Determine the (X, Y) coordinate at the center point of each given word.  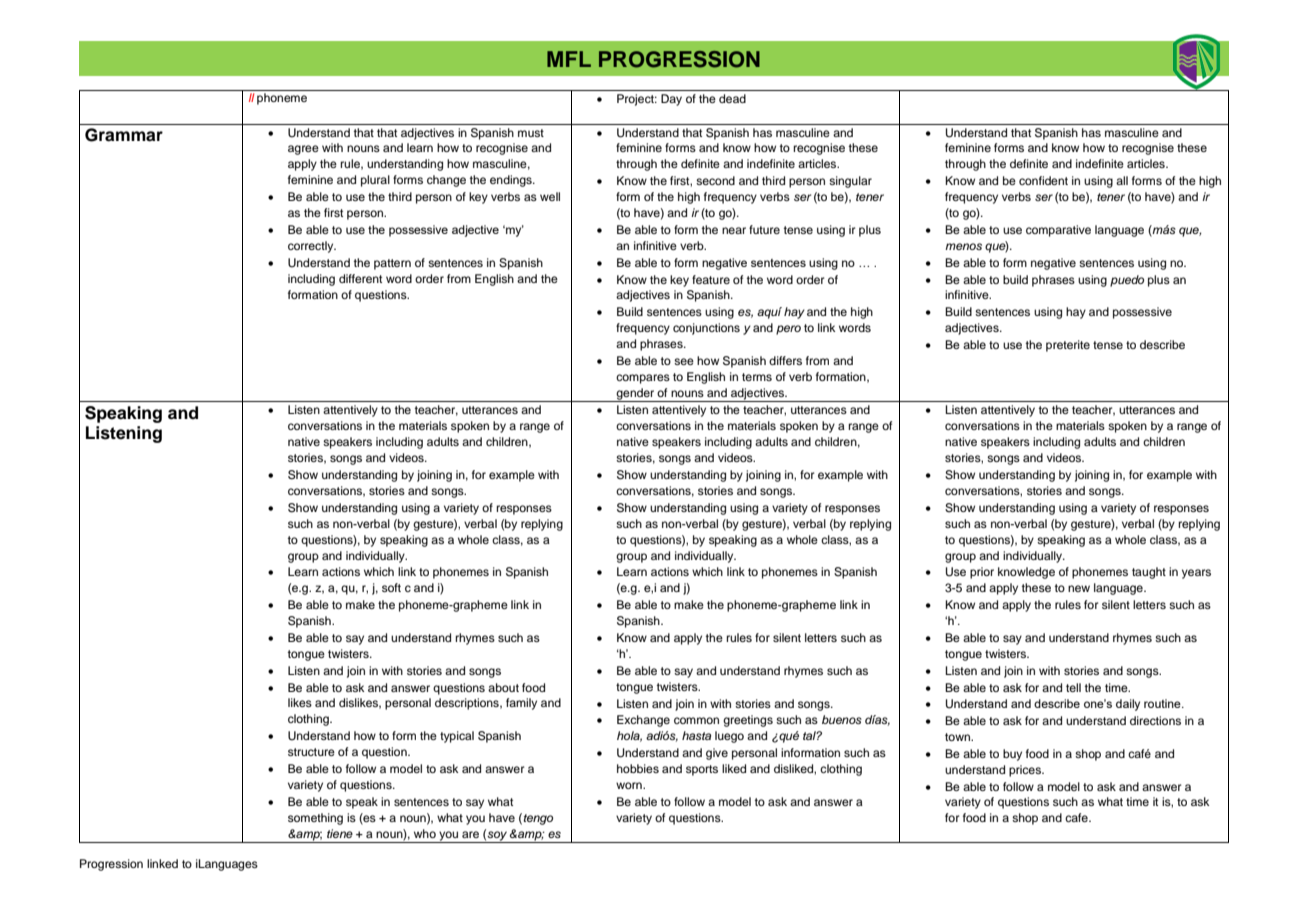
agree (303, 150)
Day (671, 100)
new (1079, 588)
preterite (1068, 346)
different (360, 278)
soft (391, 587)
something (315, 819)
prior (982, 573)
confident (1043, 180)
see (684, 361)
